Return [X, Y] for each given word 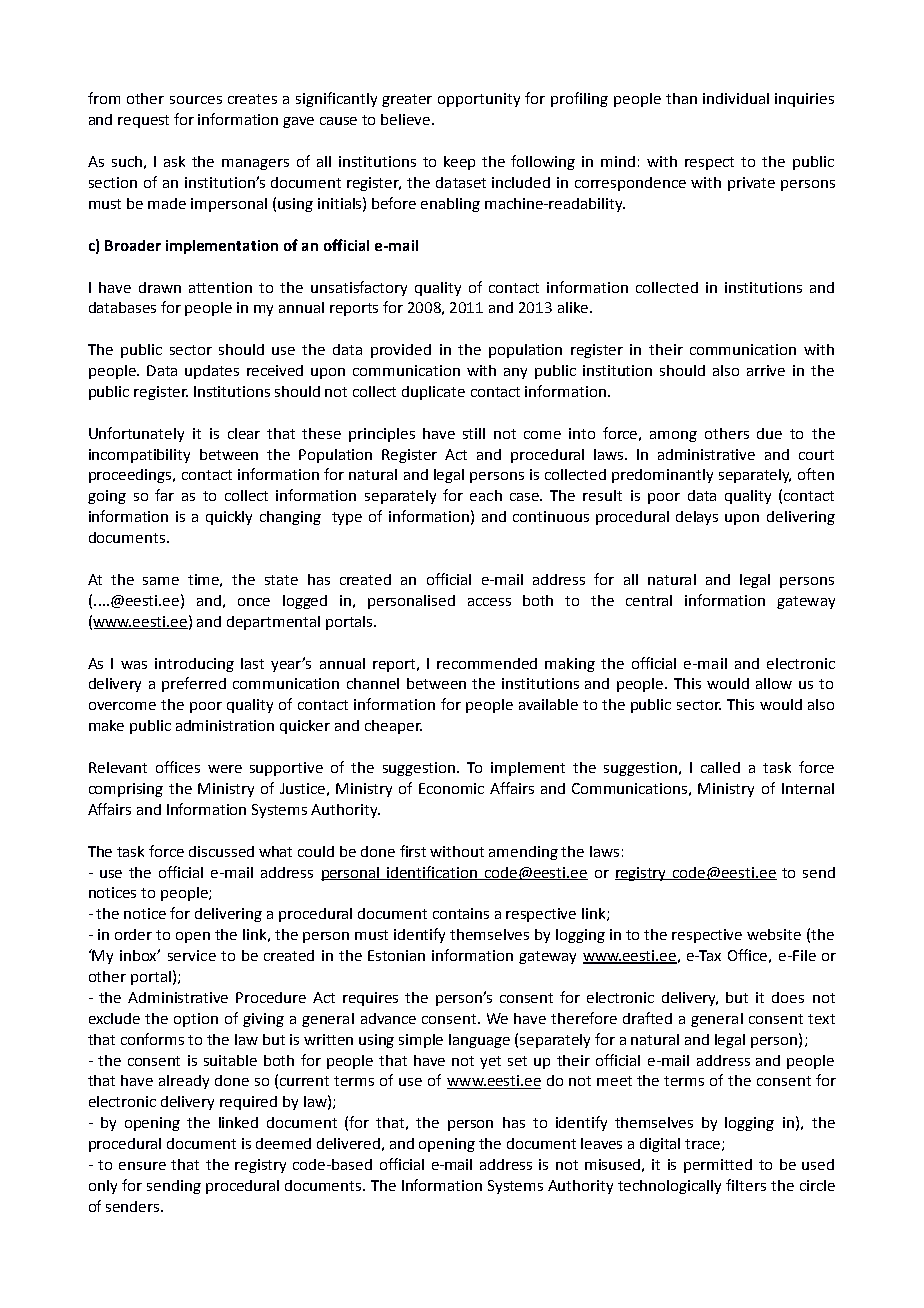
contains [461, 913]
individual [736, 98]
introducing [194, 665]
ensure [142, 1166]
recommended [487, 663]
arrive [766, 370]
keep [459, 163]
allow [774, 683]
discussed [221, 851]
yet [490, 1062]
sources [196, 100]
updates [212, 372]
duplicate [433, 393]
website [774, 934]
